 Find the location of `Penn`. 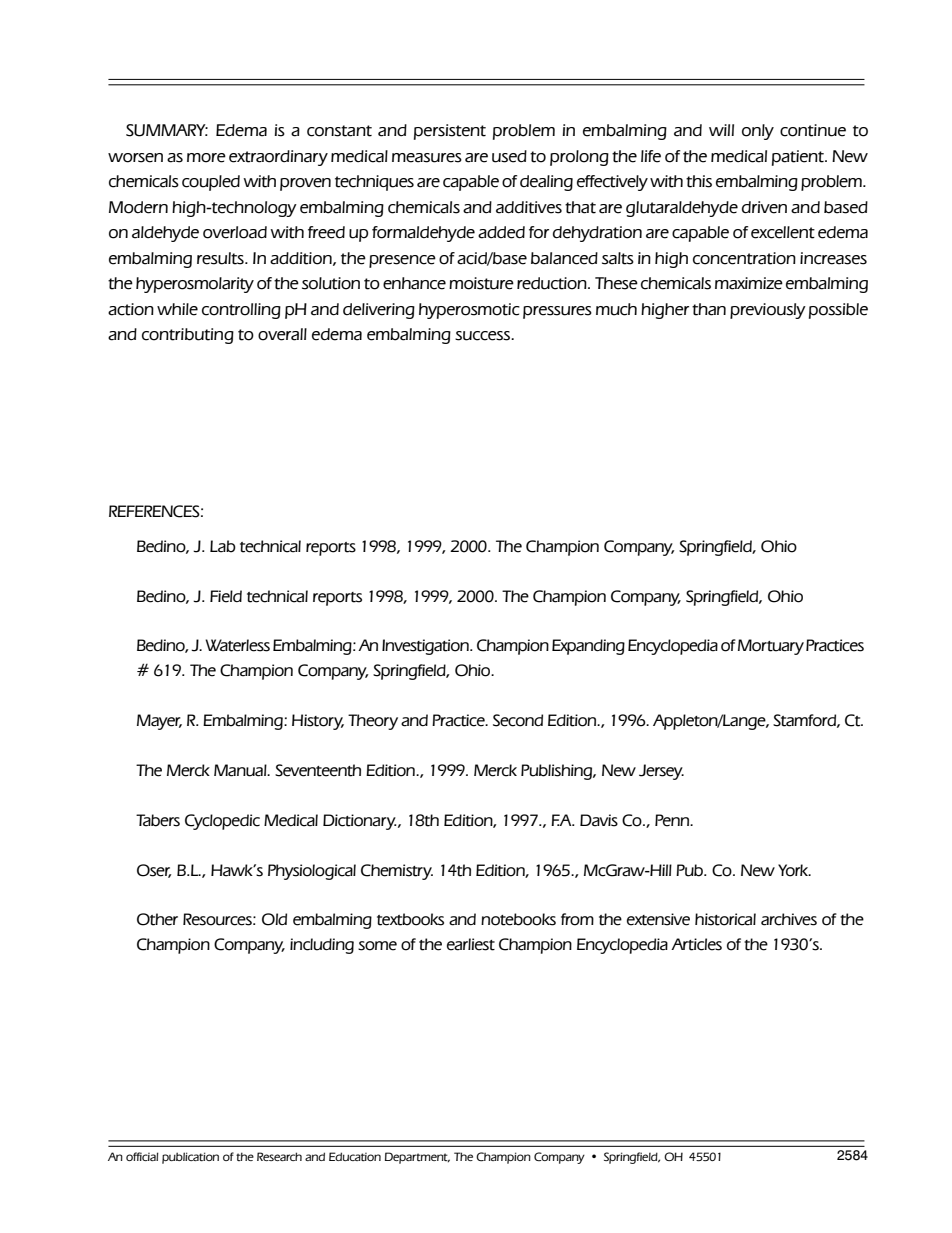

Penn is located at coordinates (673, 820).
